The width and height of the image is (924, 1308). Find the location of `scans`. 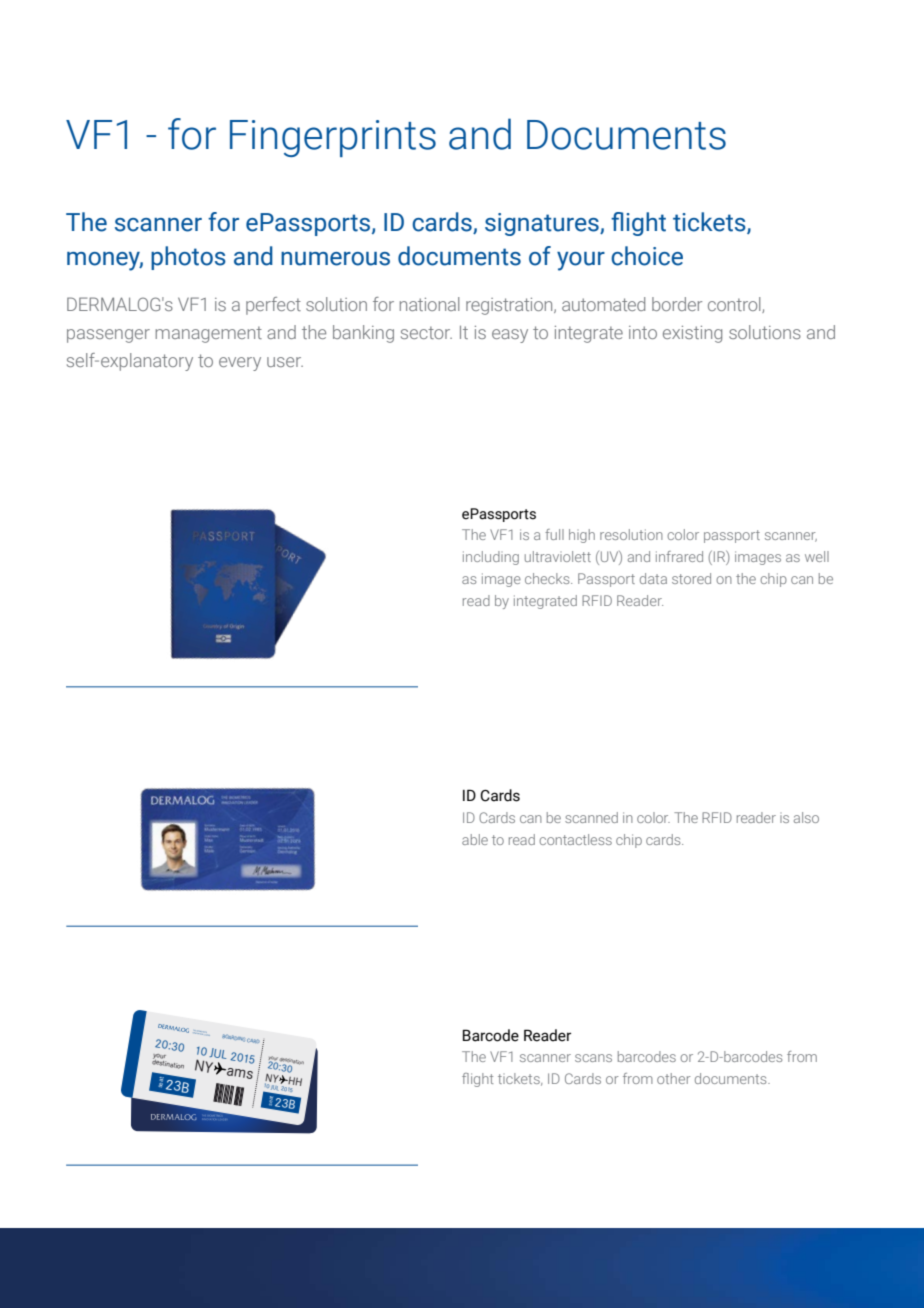

scans is located at coordinates (593, 1058).
